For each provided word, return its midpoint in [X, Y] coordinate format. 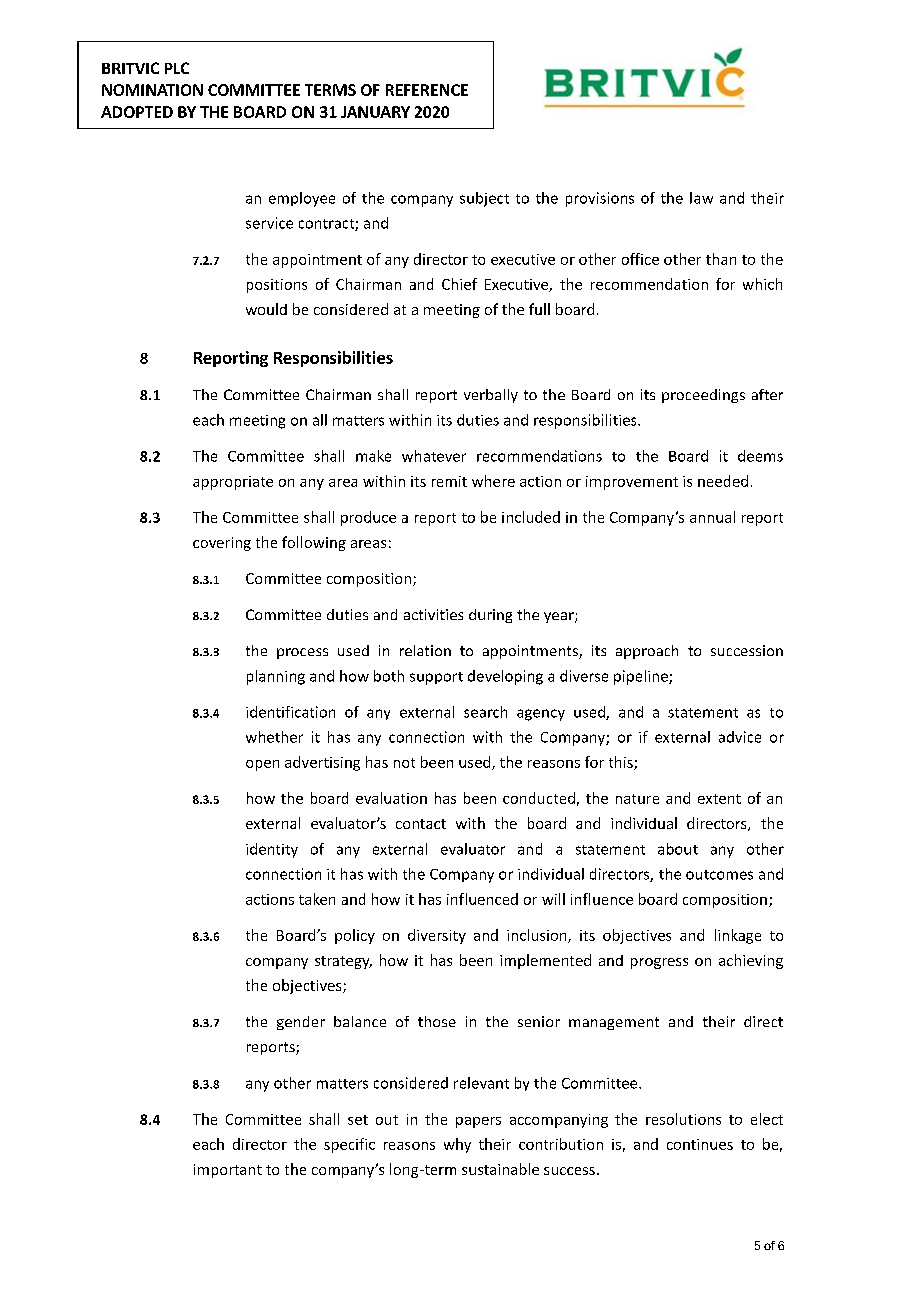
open [262, 765]
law [701, 198]
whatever [434, 456]
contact [421, 824]
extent [719, 799]
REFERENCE [427, 90]
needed [723, 481]
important [228, 1171]
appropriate [233, 483]
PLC [177, 68]
